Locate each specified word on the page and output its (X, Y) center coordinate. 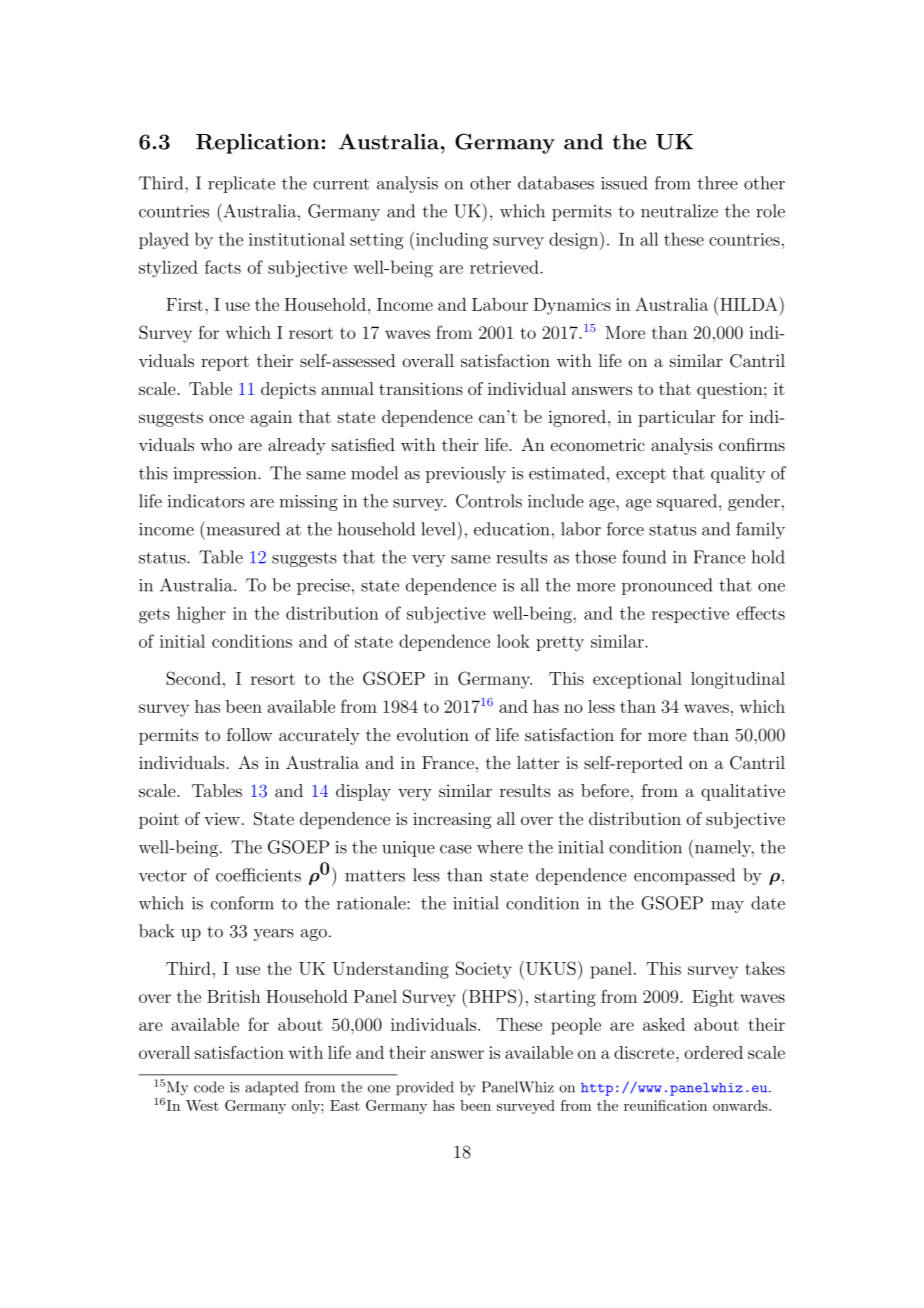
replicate (241, 184)
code (209, 1087)
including (452, 241)
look (513, 641)
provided (425, 1088)
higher (201, 615)
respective (690, 615)
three (718, 183)
